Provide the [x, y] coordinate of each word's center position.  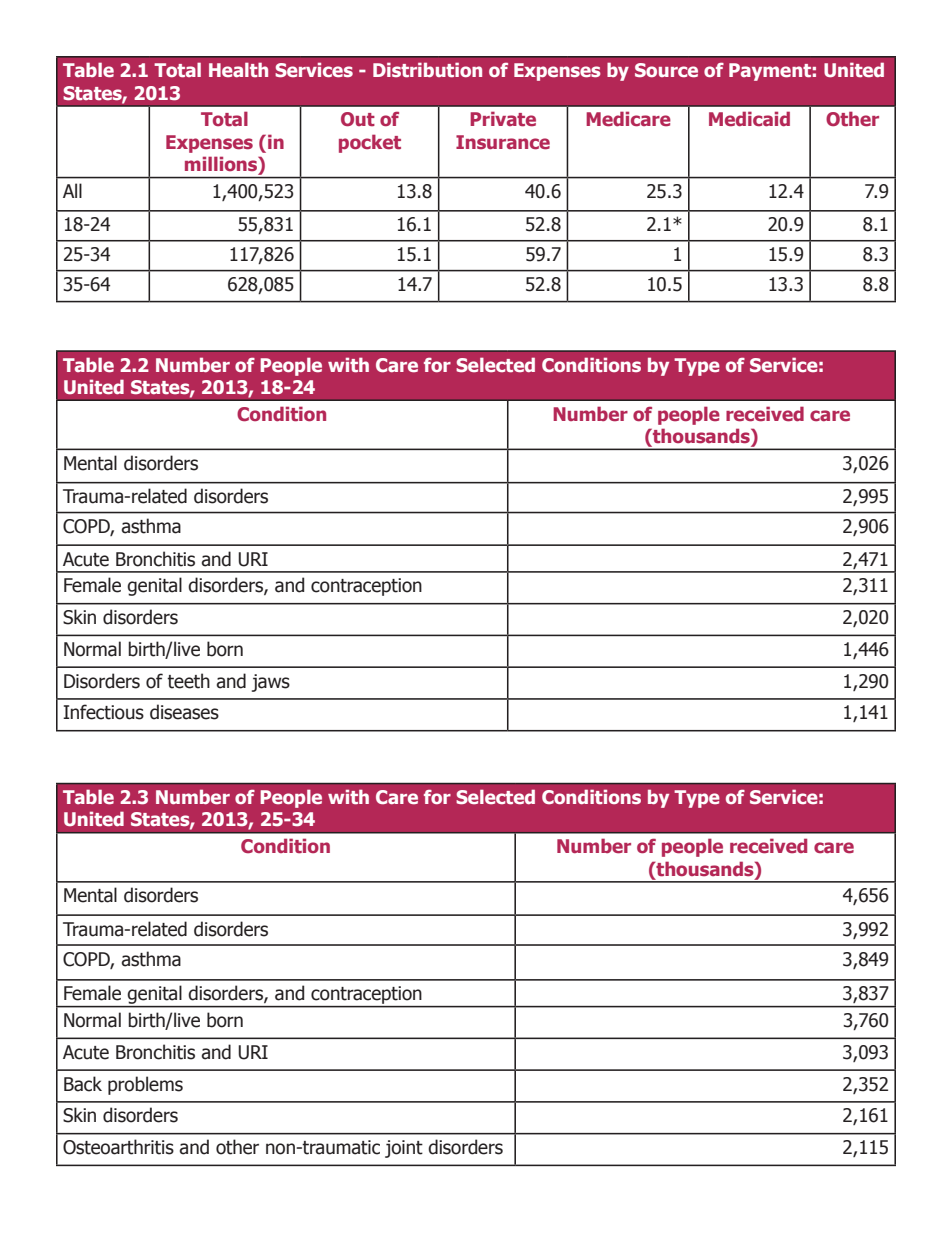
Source [666, 70]
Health [238, 69]
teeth [188, 681]
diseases [184, 712]
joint [404, 1149]
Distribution [427, 69]
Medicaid [749, 119]
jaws [271, 683]
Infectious [103, 712]
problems [145, 1085]
